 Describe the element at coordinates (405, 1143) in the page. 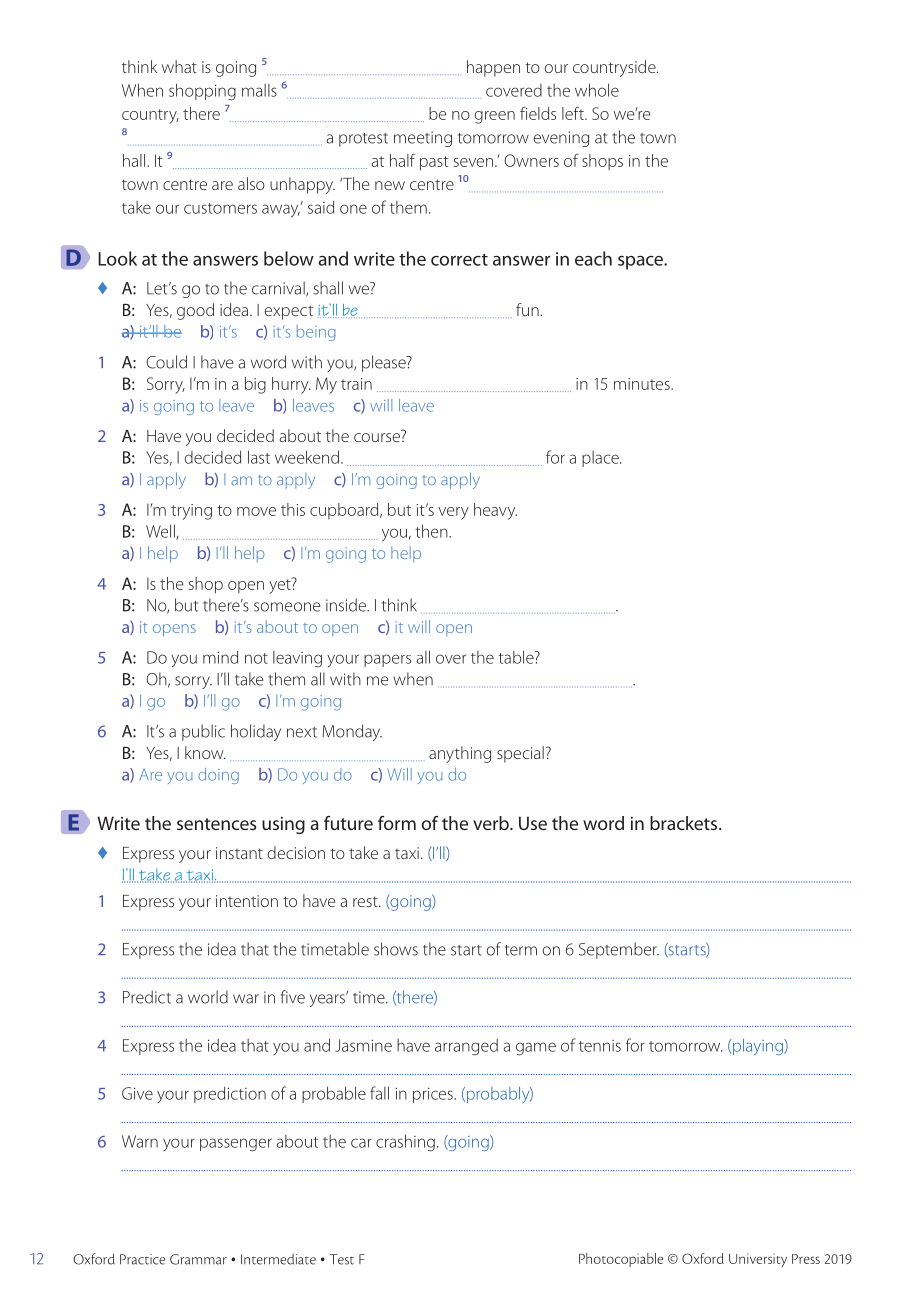

I see `crashing` at that location.
